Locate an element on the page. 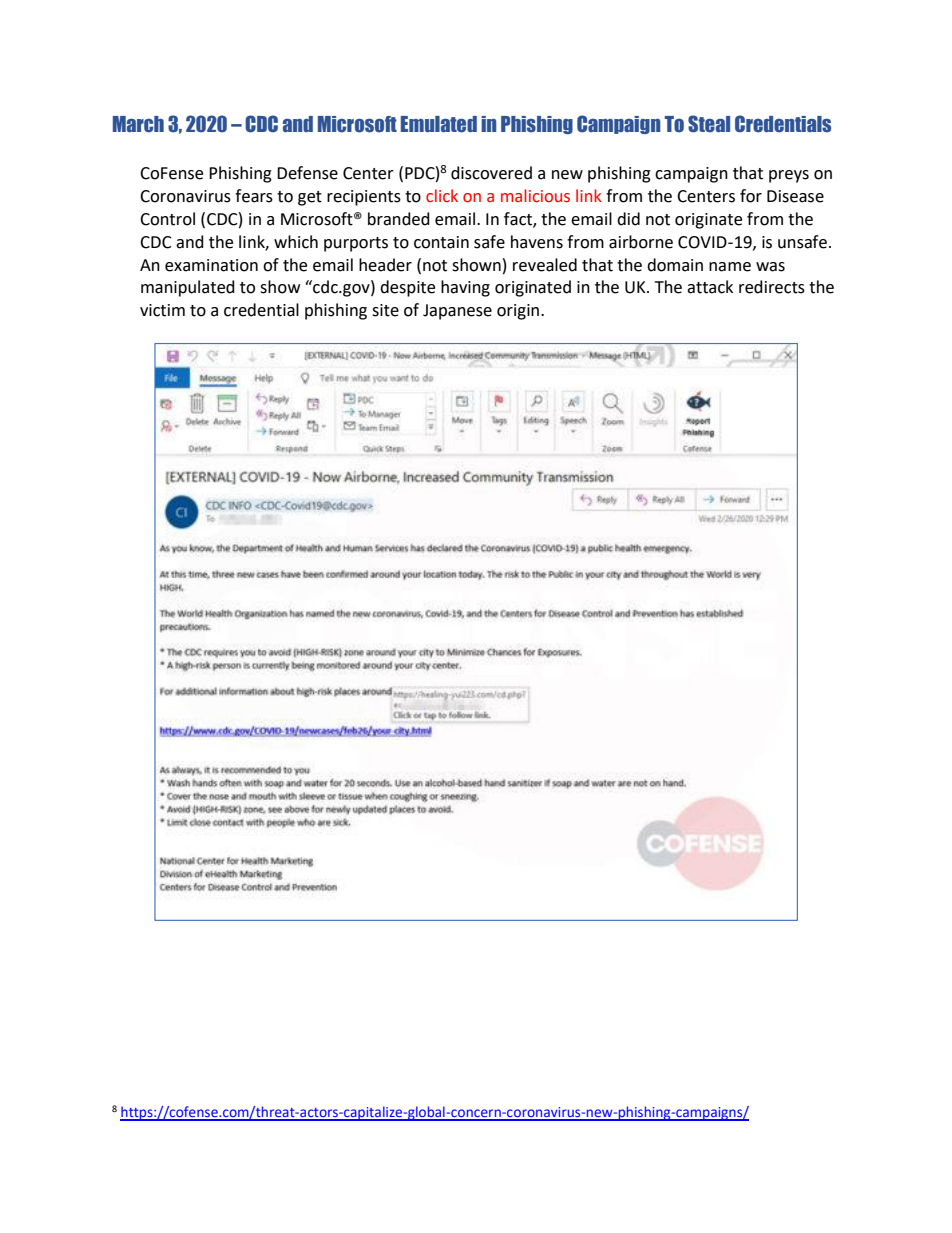 The image size is (952, 1233). for is located at coordinates (751, 196).
